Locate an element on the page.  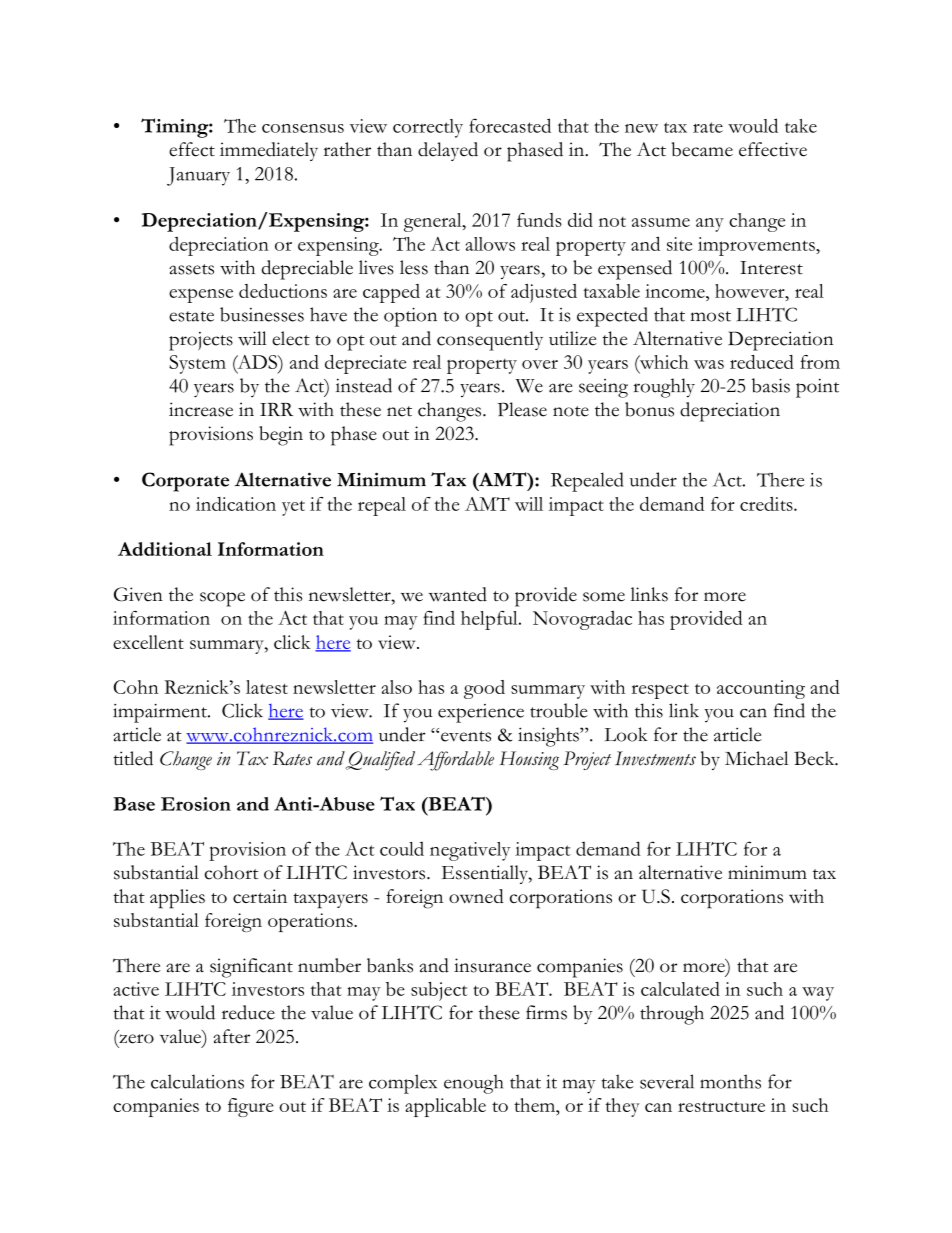
delayed is located at coordinates (448, 151).
